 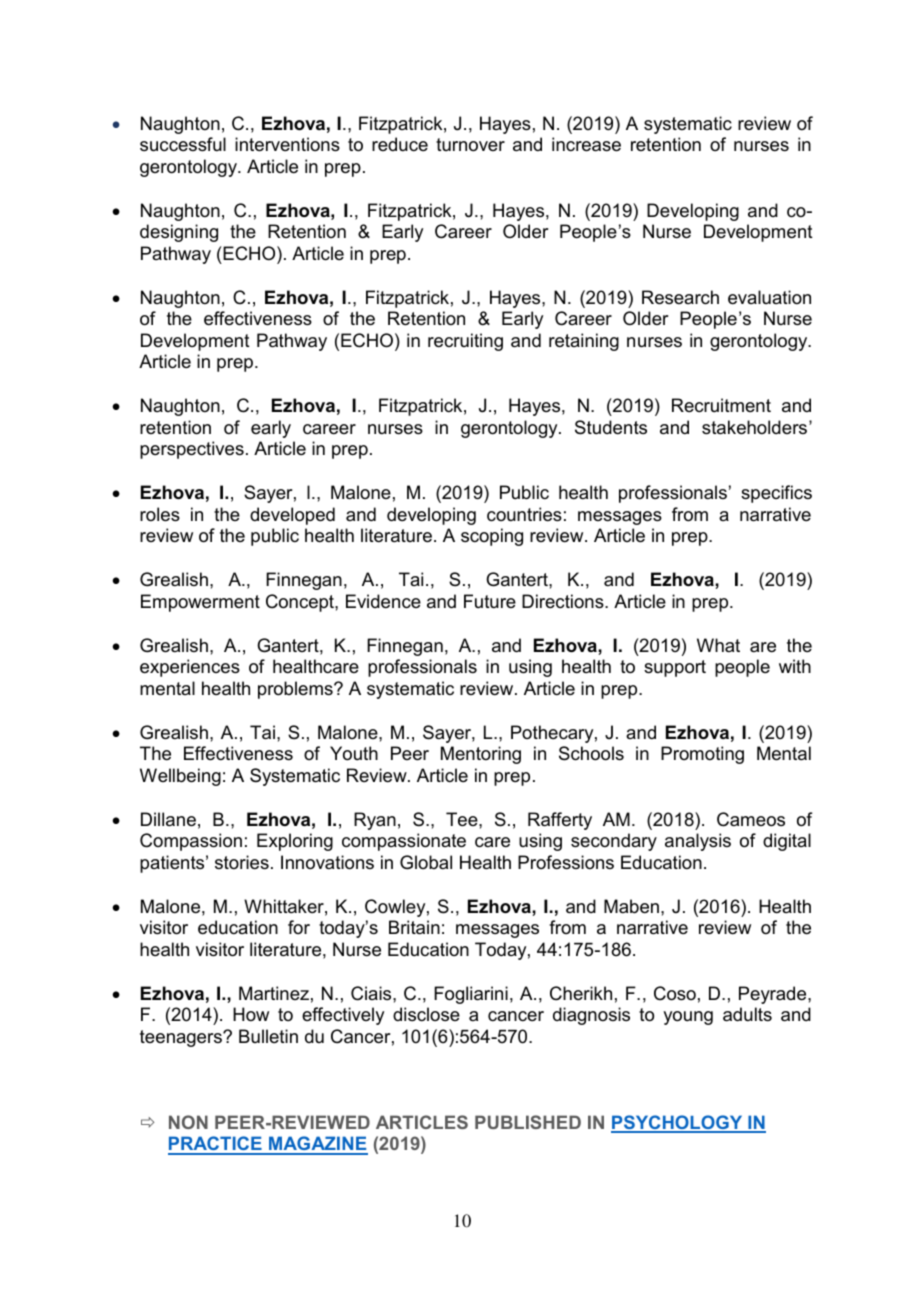 What do you see at coordinates (470, 144) in the page?
I see `turnover` at bounding box center [470, 144].
